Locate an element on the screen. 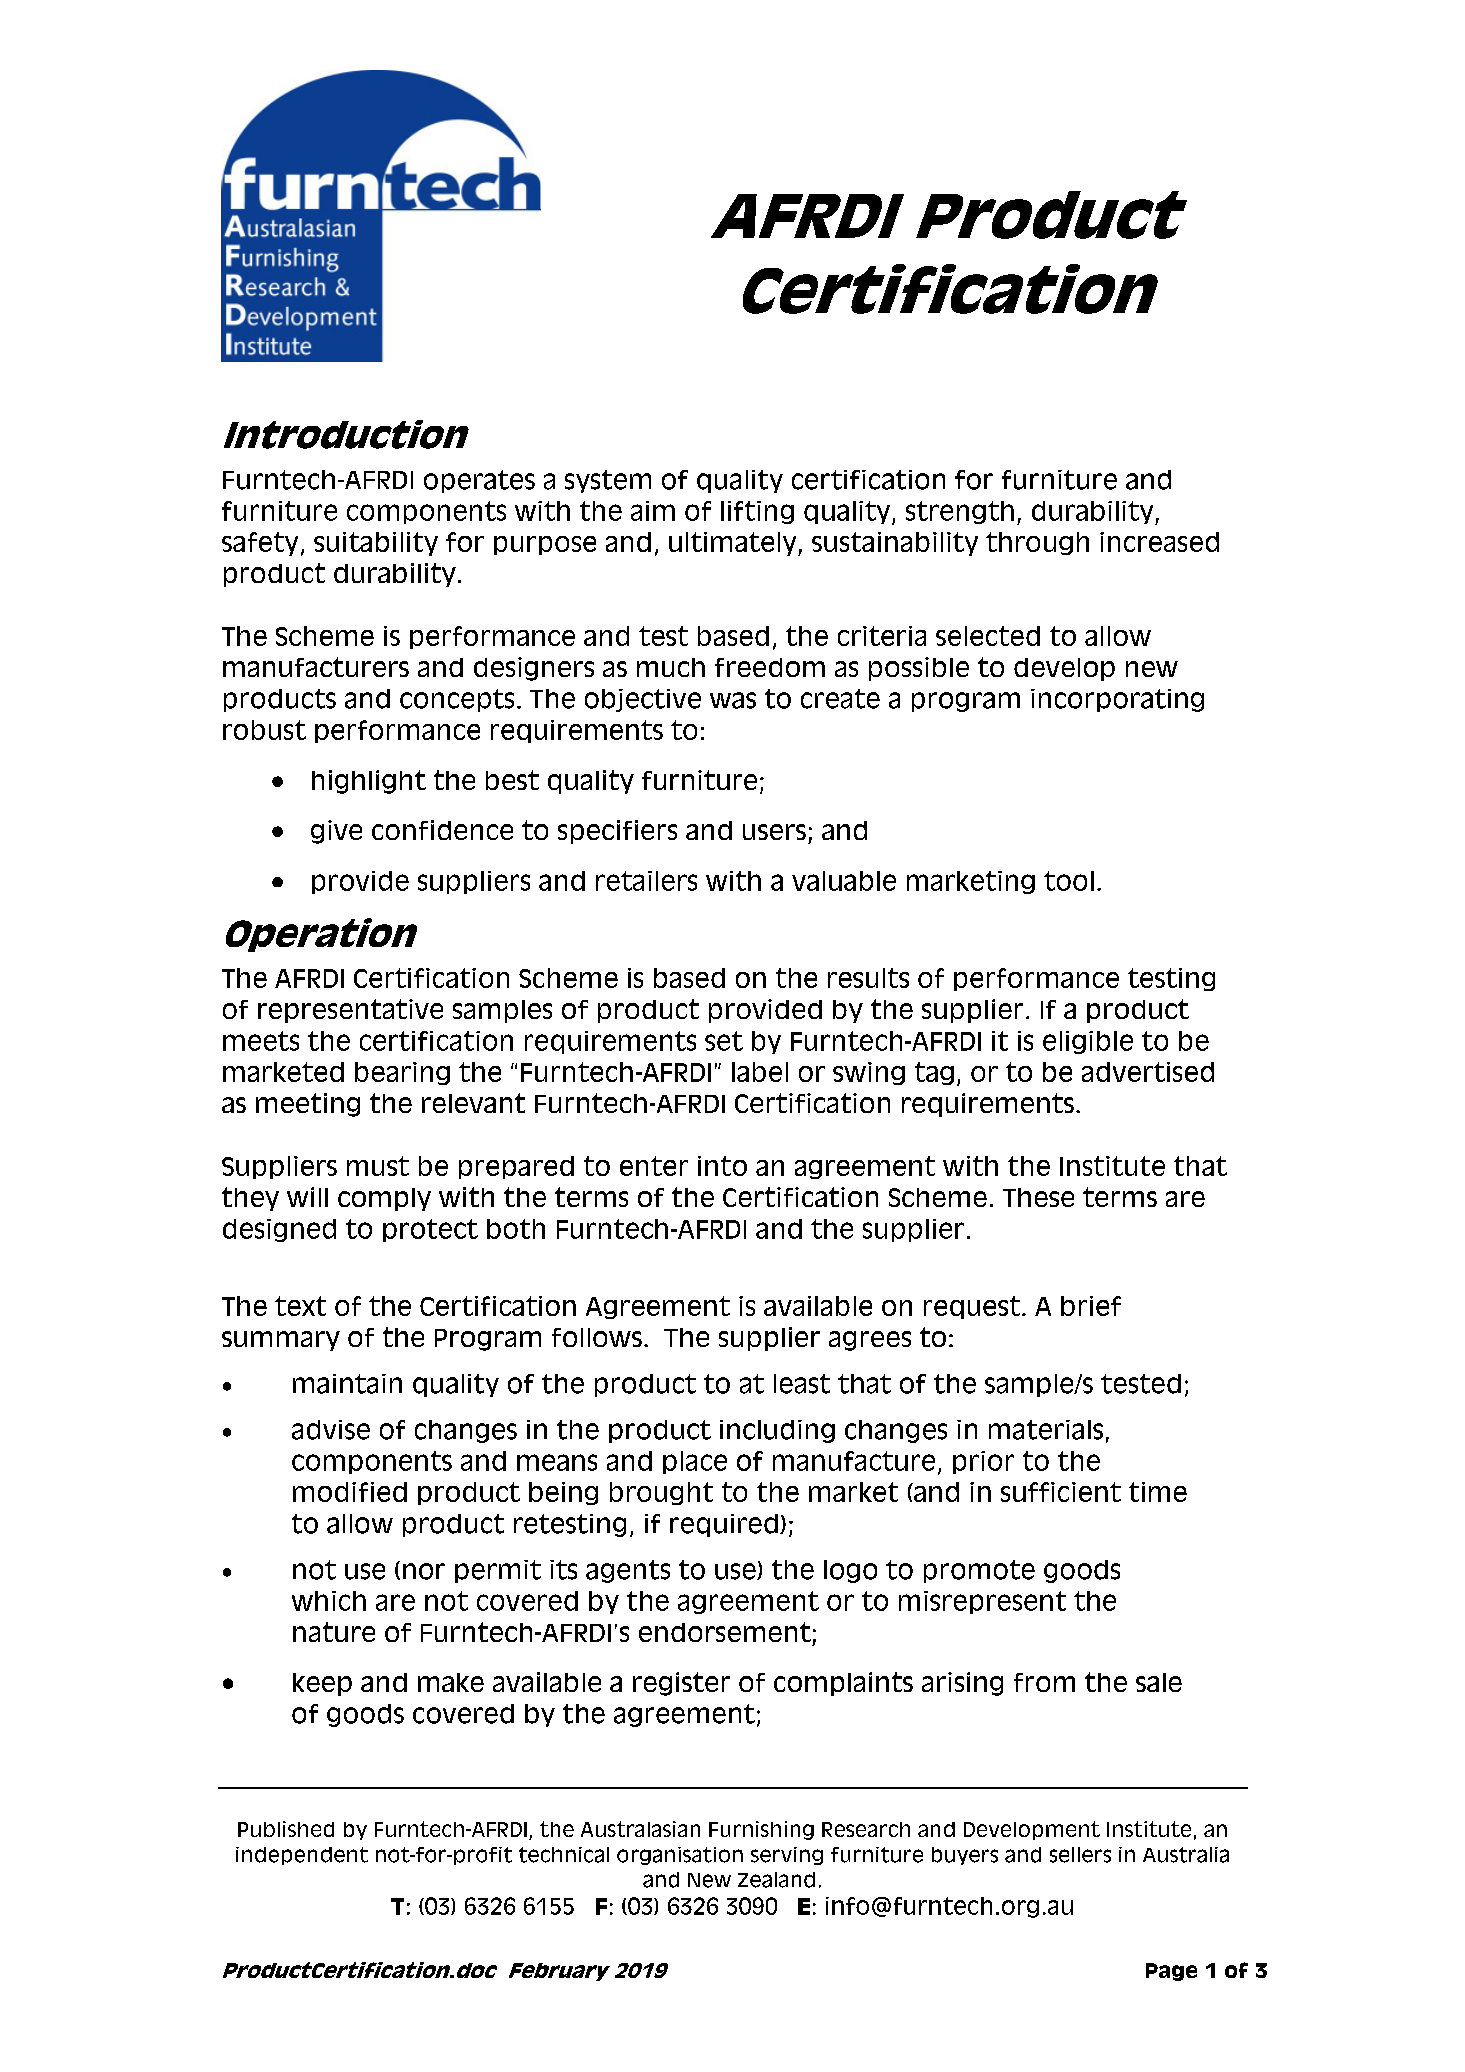 The width and height of the screenshot is (1465, 2072). into is located at coordinates (722, 1166).
